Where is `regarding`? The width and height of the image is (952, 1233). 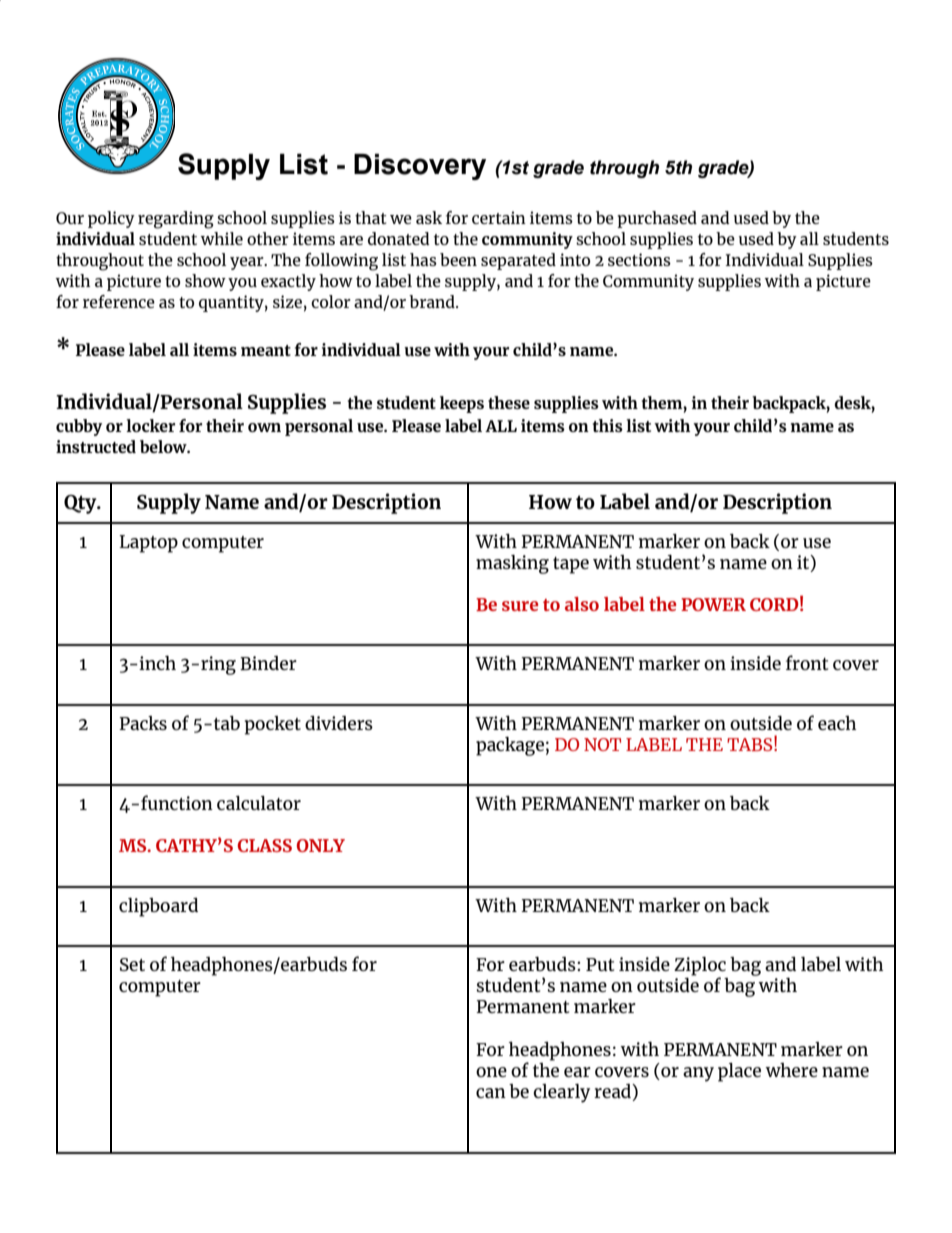
regarding is located at coordinates (176, 220).
